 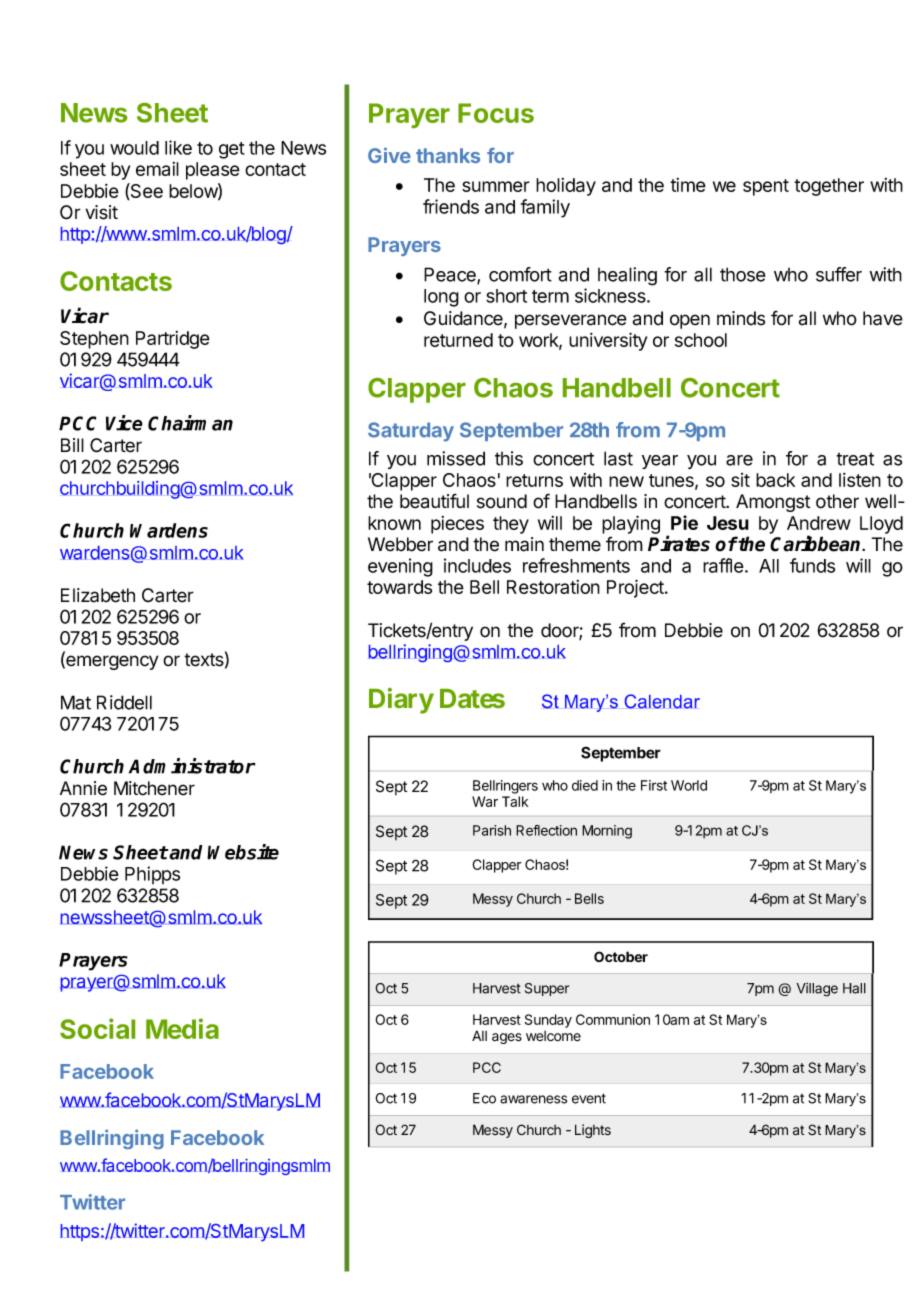 I want to click on includes, so click(x=477, y=565).
